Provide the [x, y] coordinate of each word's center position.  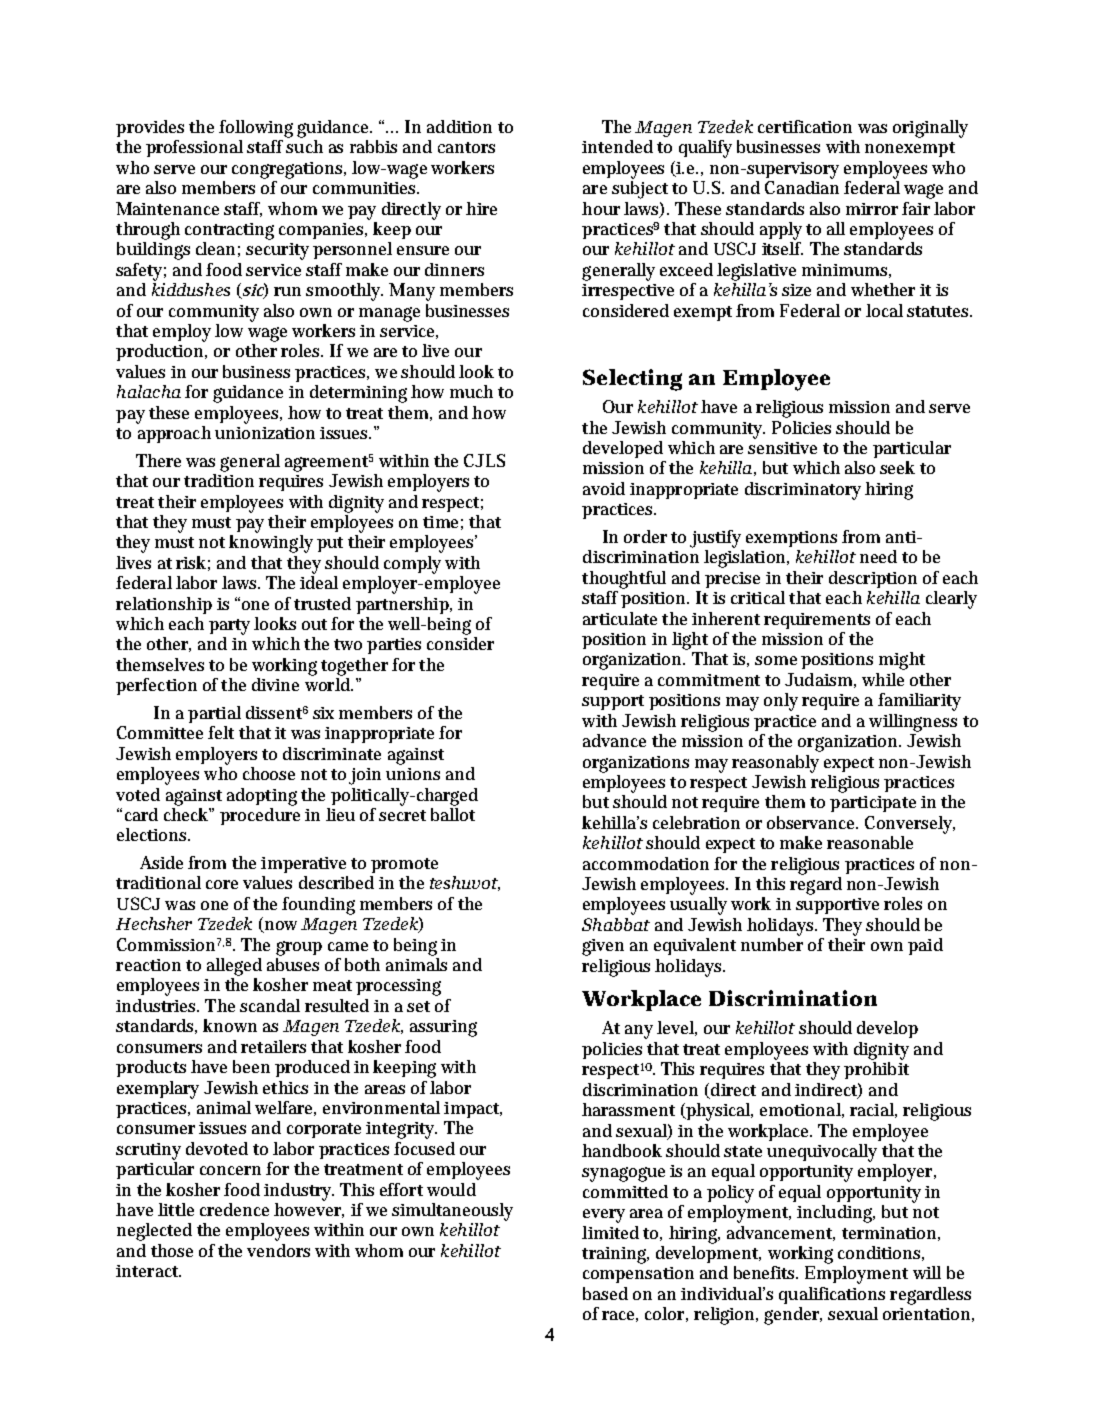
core [222, 884]
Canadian [802, 186]
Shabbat [616, 924]
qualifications [832, 1295]
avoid [604, 488]
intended [617, 146]
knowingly [271, 544]
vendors [278, 1250]
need [878, 556]
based [605, 1293]
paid [925, 946]
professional [194, 148]
